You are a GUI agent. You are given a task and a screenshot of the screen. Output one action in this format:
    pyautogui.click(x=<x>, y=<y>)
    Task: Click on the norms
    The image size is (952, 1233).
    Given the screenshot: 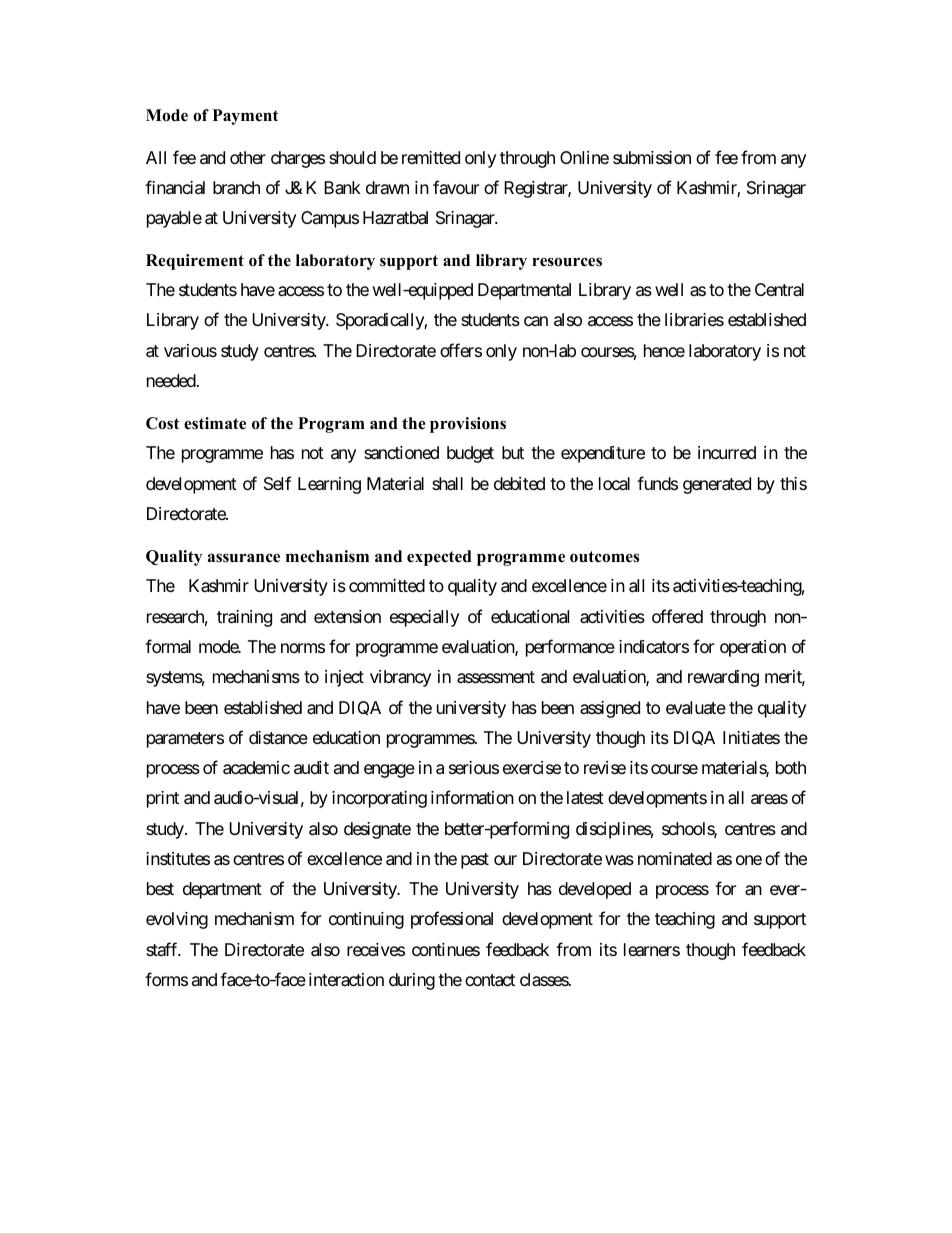 What is the action you would take?
    pyautogui.click(x=303, y=648)
